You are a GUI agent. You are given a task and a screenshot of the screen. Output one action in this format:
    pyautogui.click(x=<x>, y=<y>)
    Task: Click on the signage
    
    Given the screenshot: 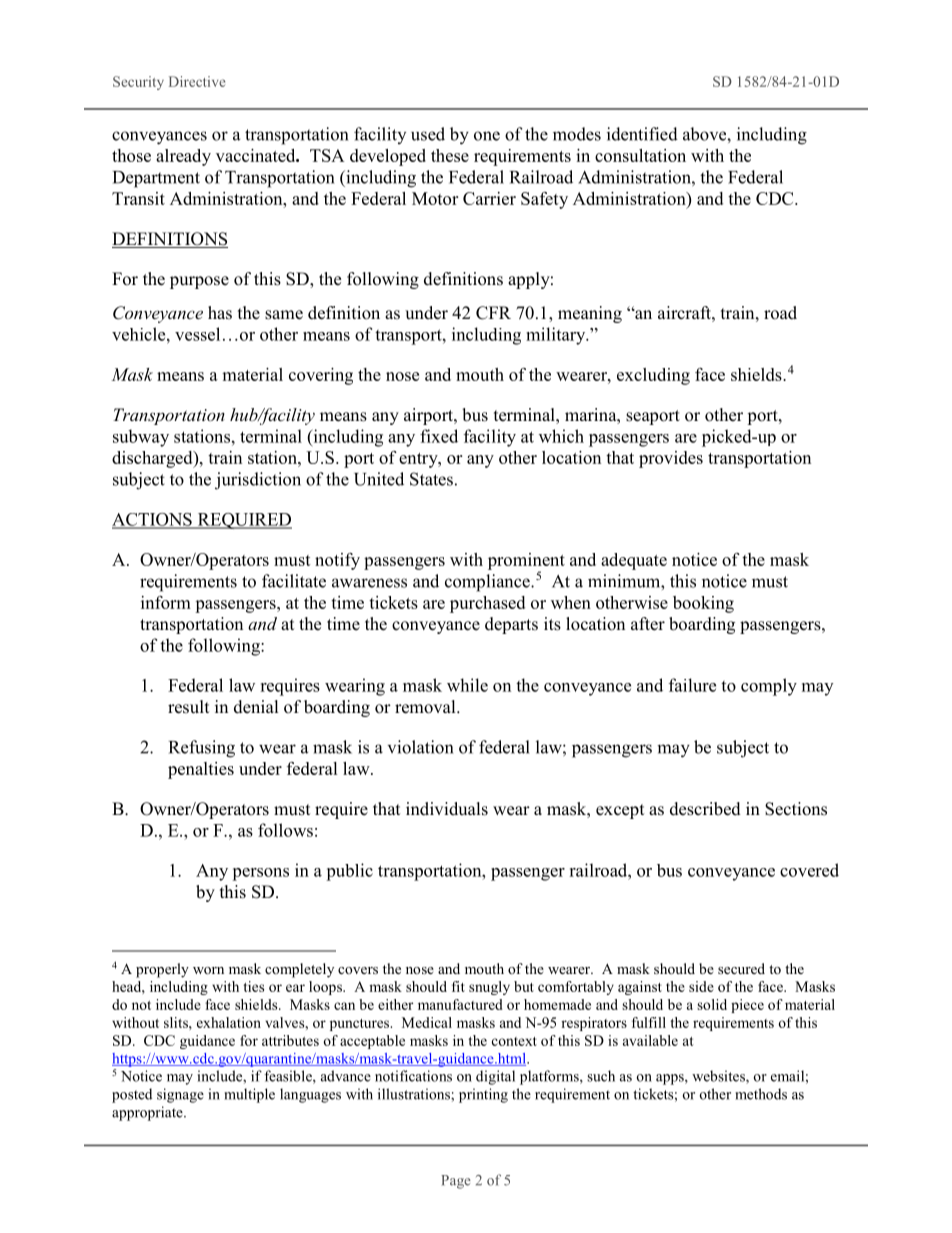 What is the action you would take?
    pyautogui.click(x=180, y=1095)
